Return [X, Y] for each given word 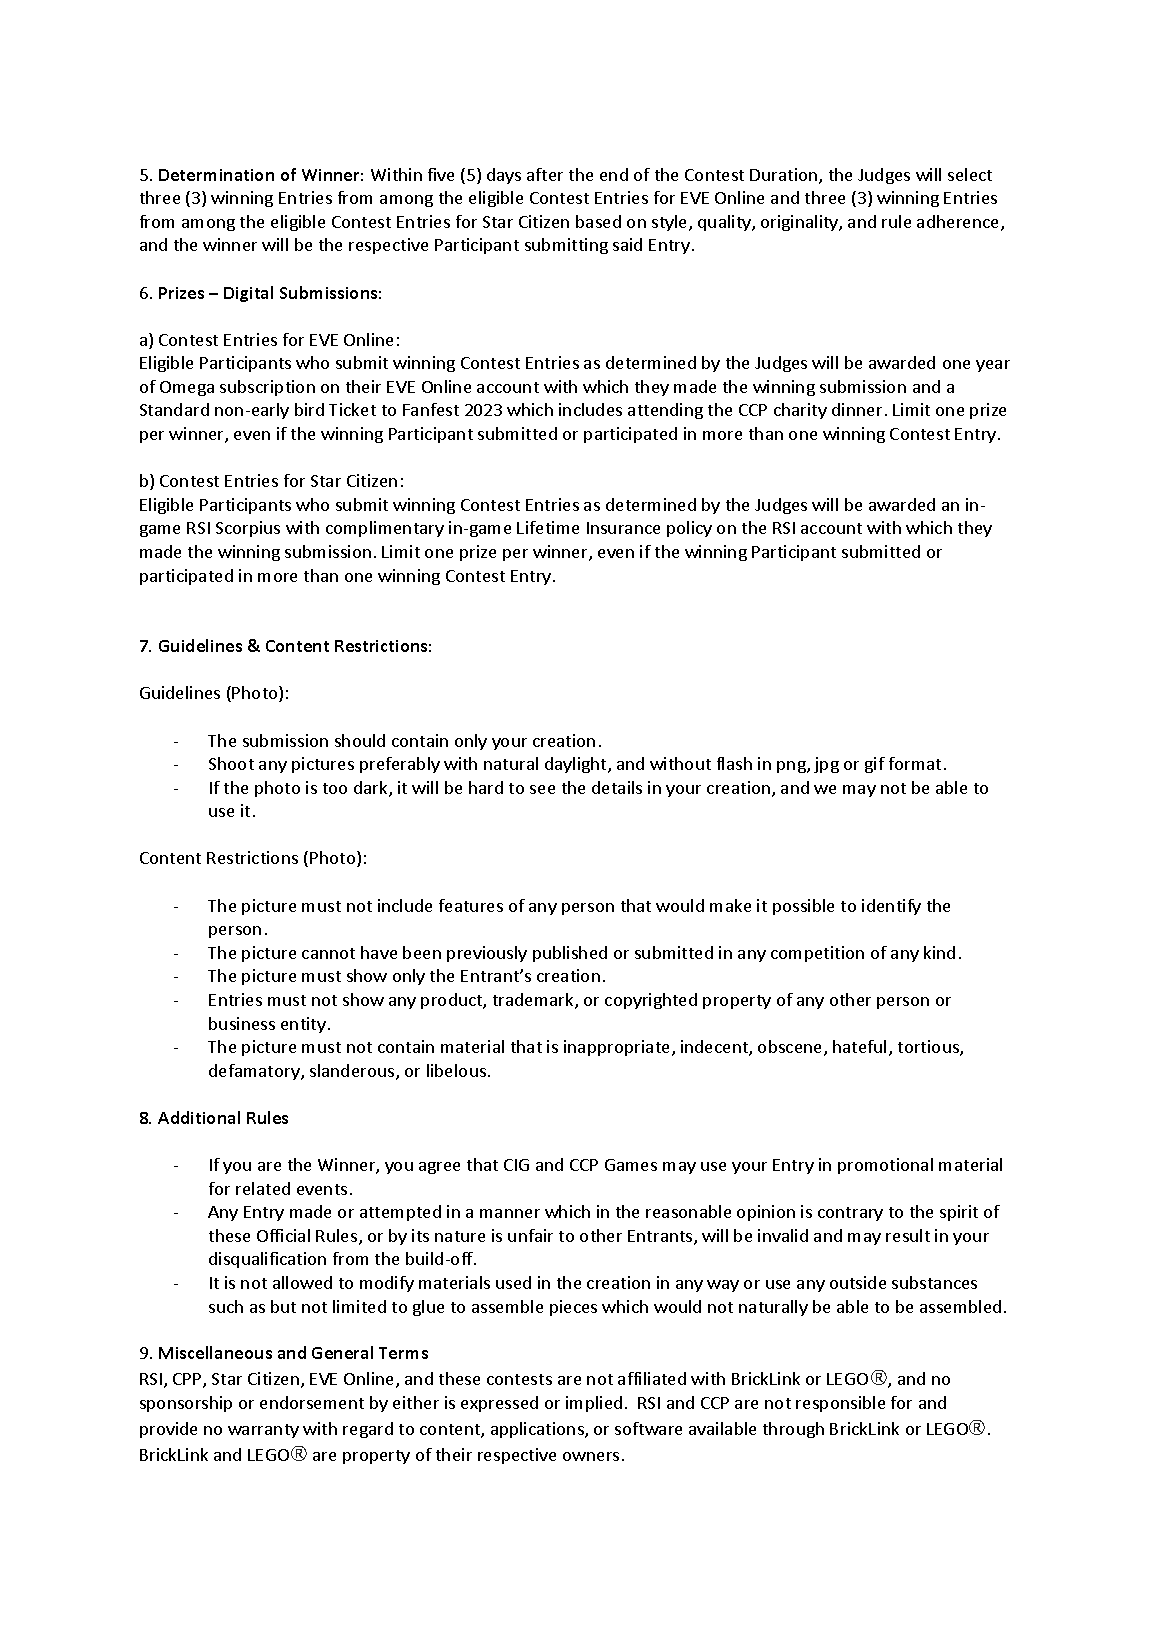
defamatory [255, 1072]
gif [875, 765]
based [598, 221]
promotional [885, 1166]
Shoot [231, 763]
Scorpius [248, 529]
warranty [263, 1431]
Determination [216, 175]
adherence [959, 223]
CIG [516, 1165]
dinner [857, 409]
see [542, 789]
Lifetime [548, 527]
